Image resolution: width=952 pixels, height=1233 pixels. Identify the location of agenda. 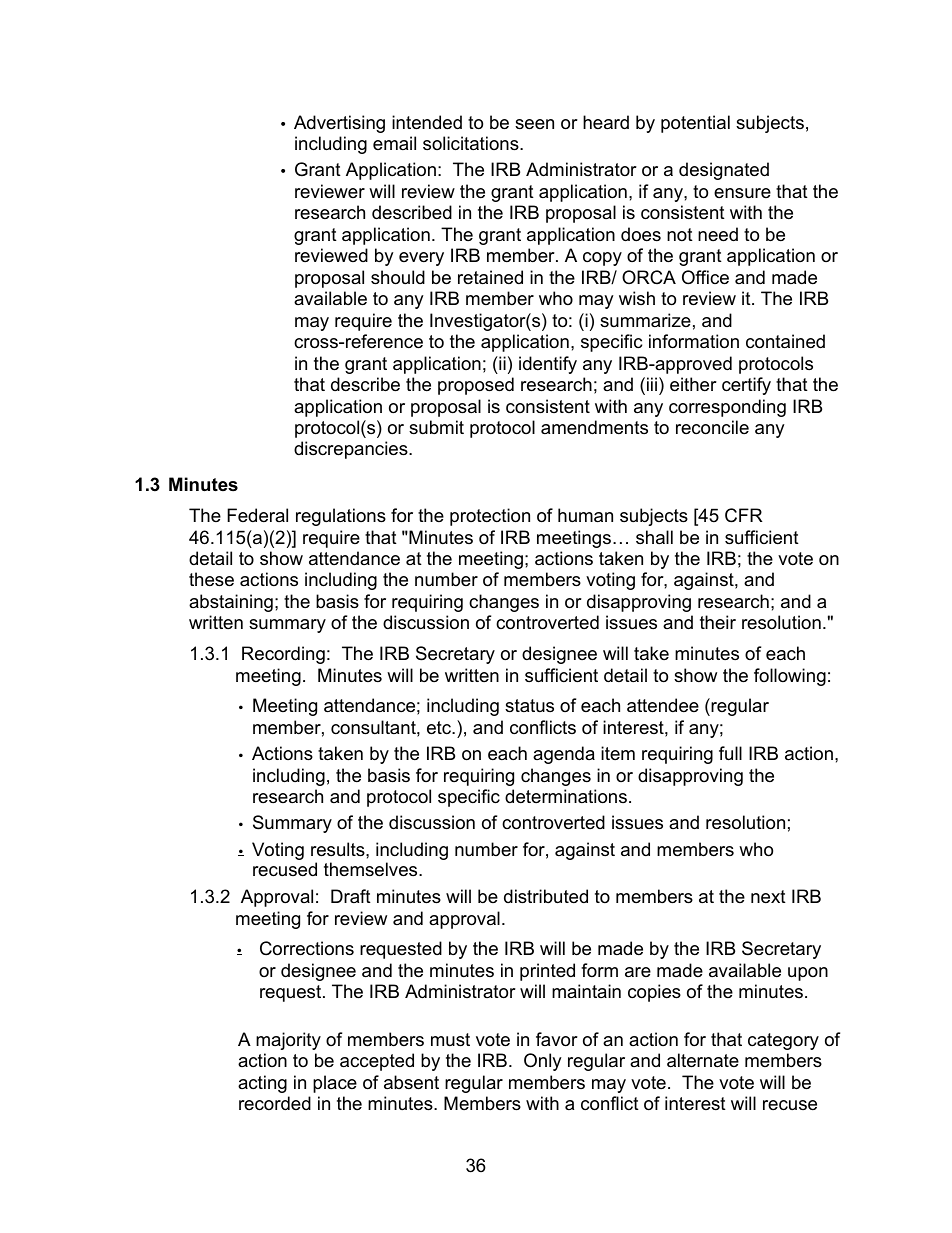
(564, 755).
